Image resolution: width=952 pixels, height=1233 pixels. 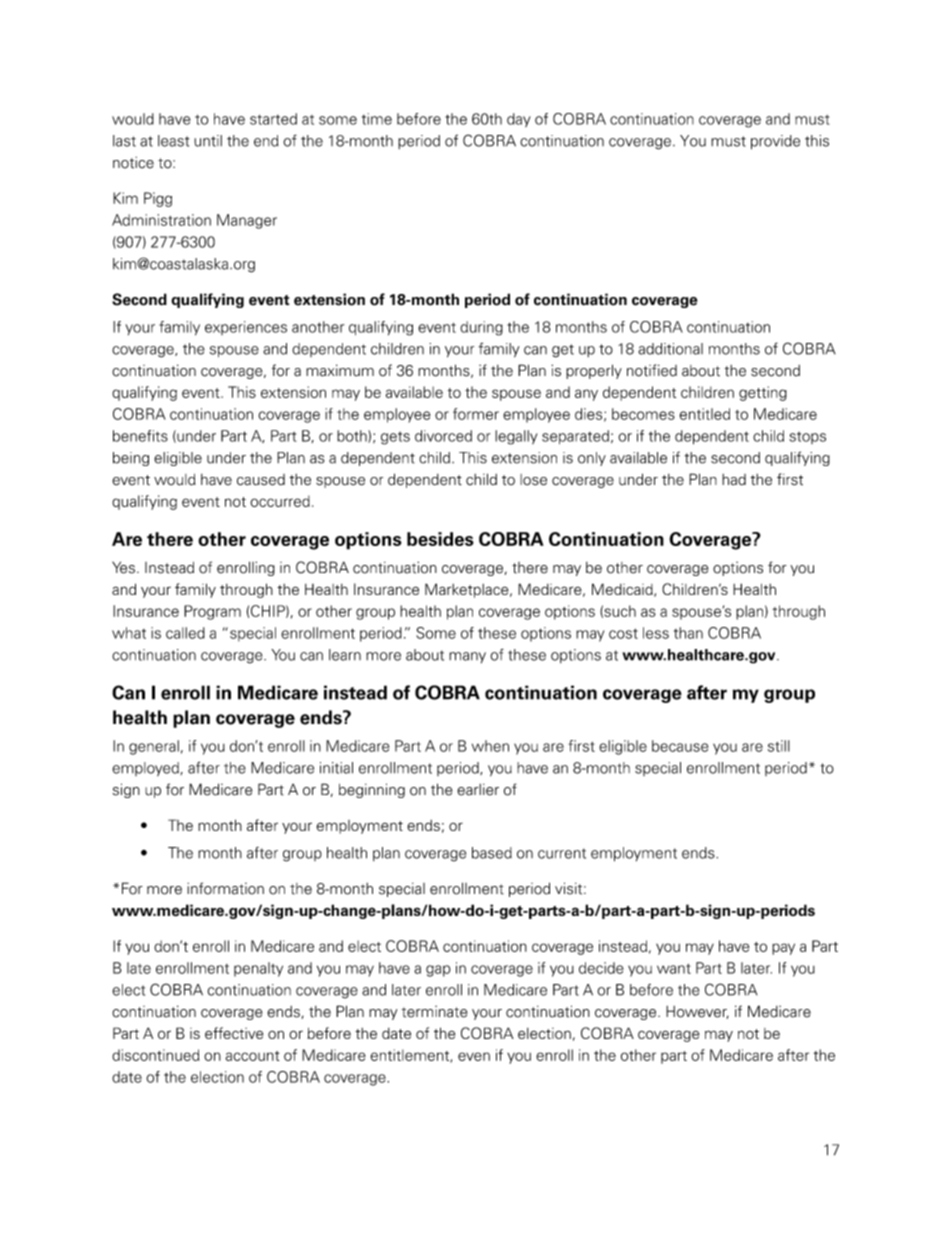 What do you see at coordinates (775, 142) in the screenshot?
I see `provide` at bounding box center [775, 142].
